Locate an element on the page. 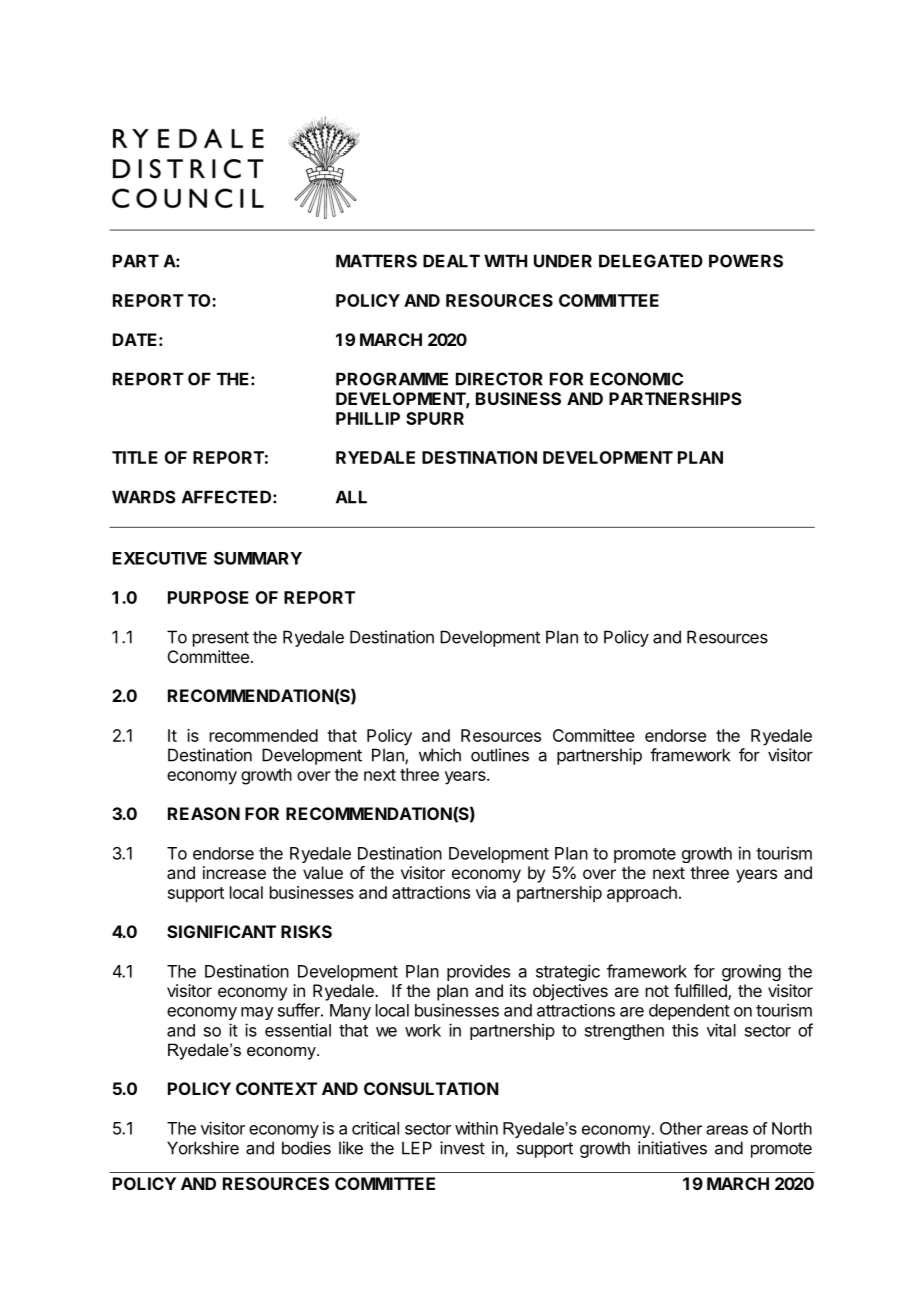 This page has width=924, height=1308. REASON is located at coordinates (204, 813).
